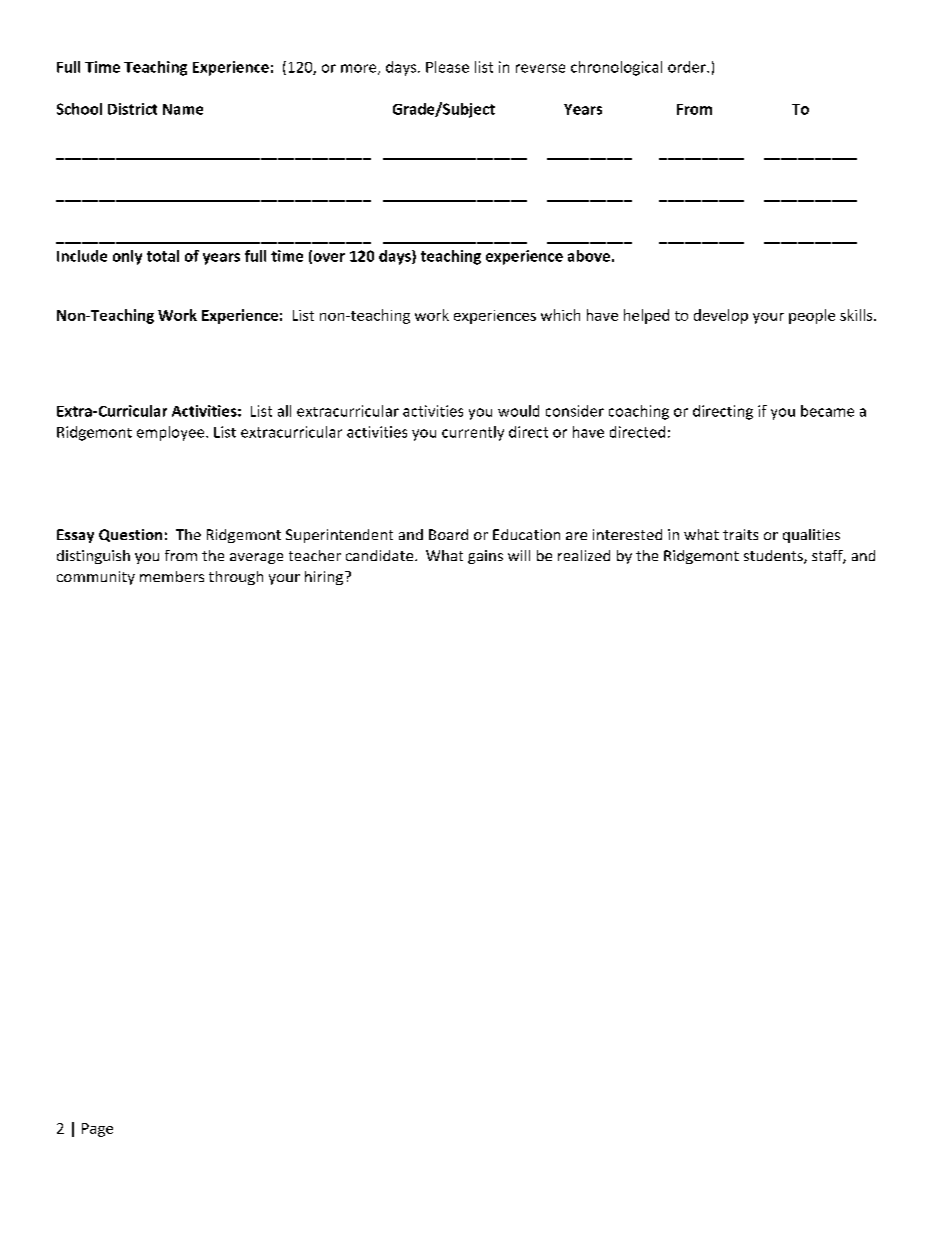 Image resolution: width=952 pixels, height=1233 pixels. Describe the element at coordinates (172, 433) in the page. I see `employee` at that location.
